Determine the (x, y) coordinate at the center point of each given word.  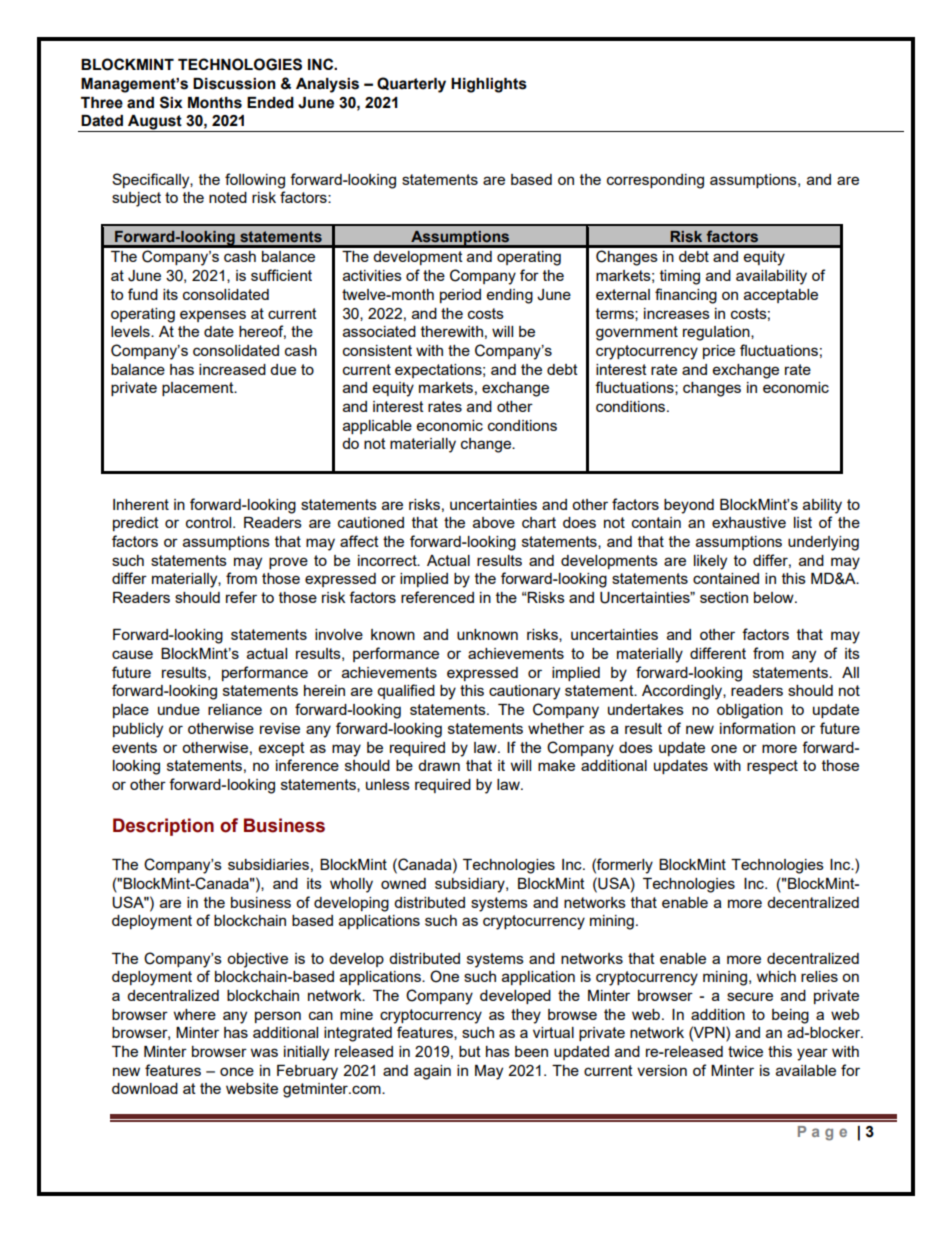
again (432, 1072)
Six (171, 102)
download (145, 1088)
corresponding (655, 181)
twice (745, 1051)
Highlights (489, 85)
